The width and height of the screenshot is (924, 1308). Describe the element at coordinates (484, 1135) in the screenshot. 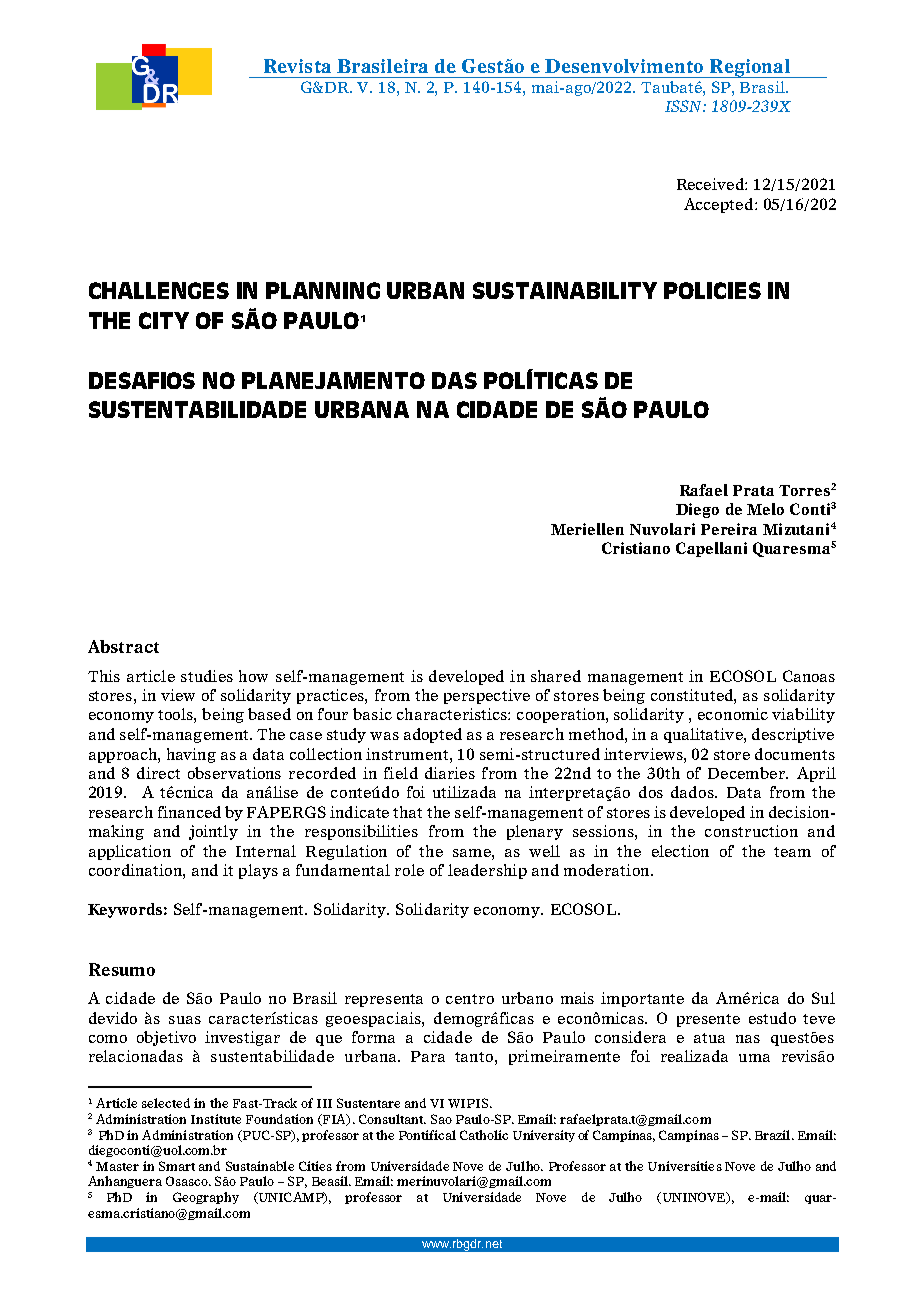

I see `Catholic` at that location.
